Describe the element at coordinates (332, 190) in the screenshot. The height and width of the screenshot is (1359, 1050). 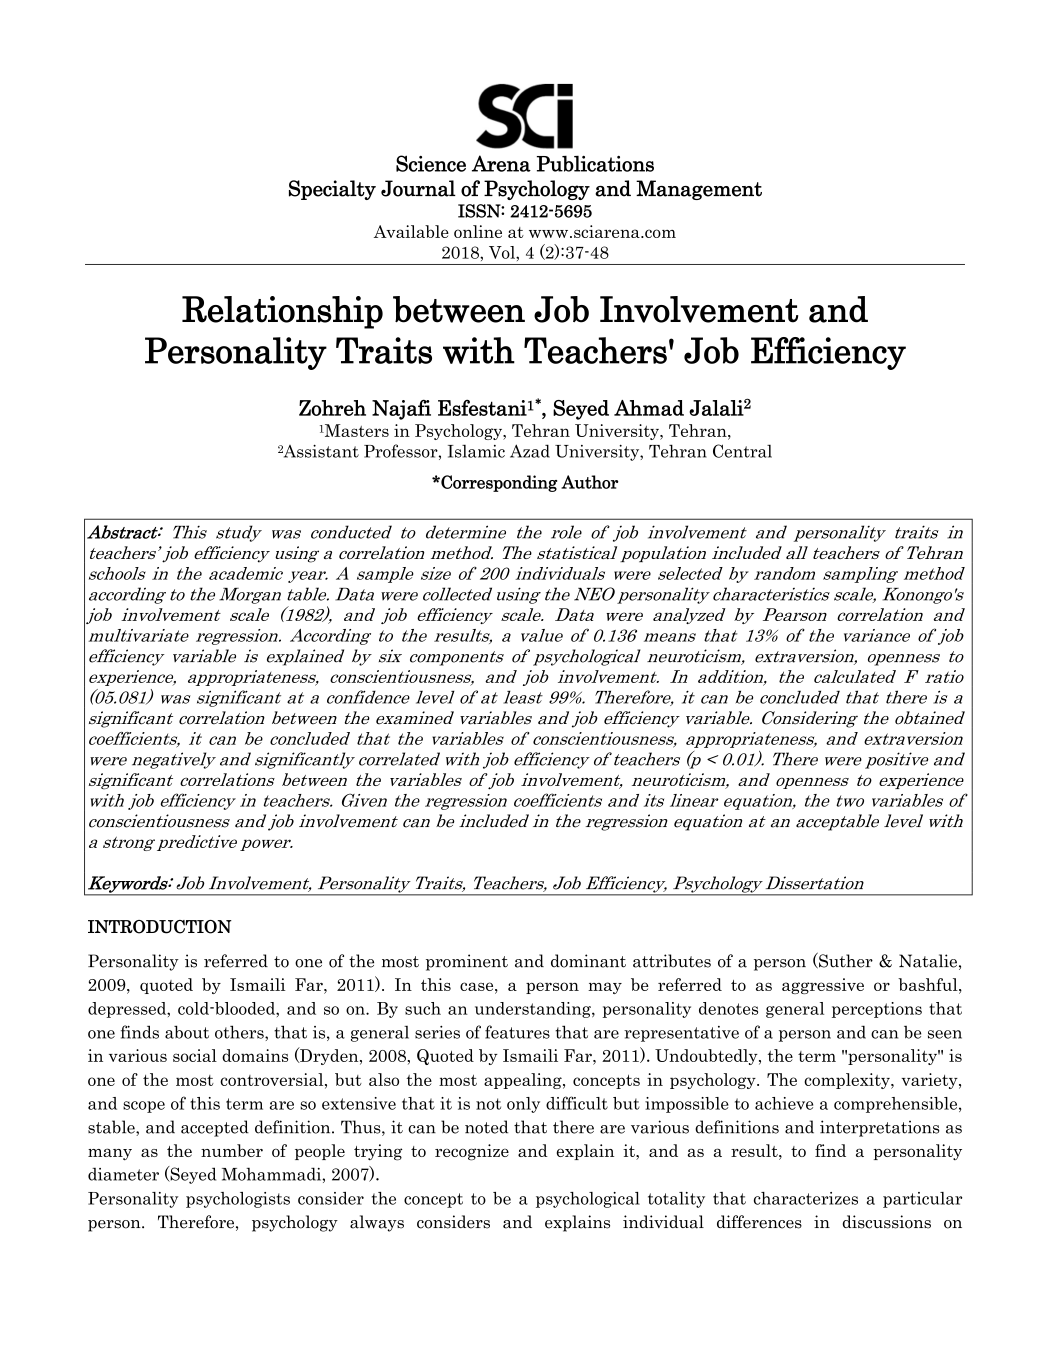
I see `Specialty` at that location.
